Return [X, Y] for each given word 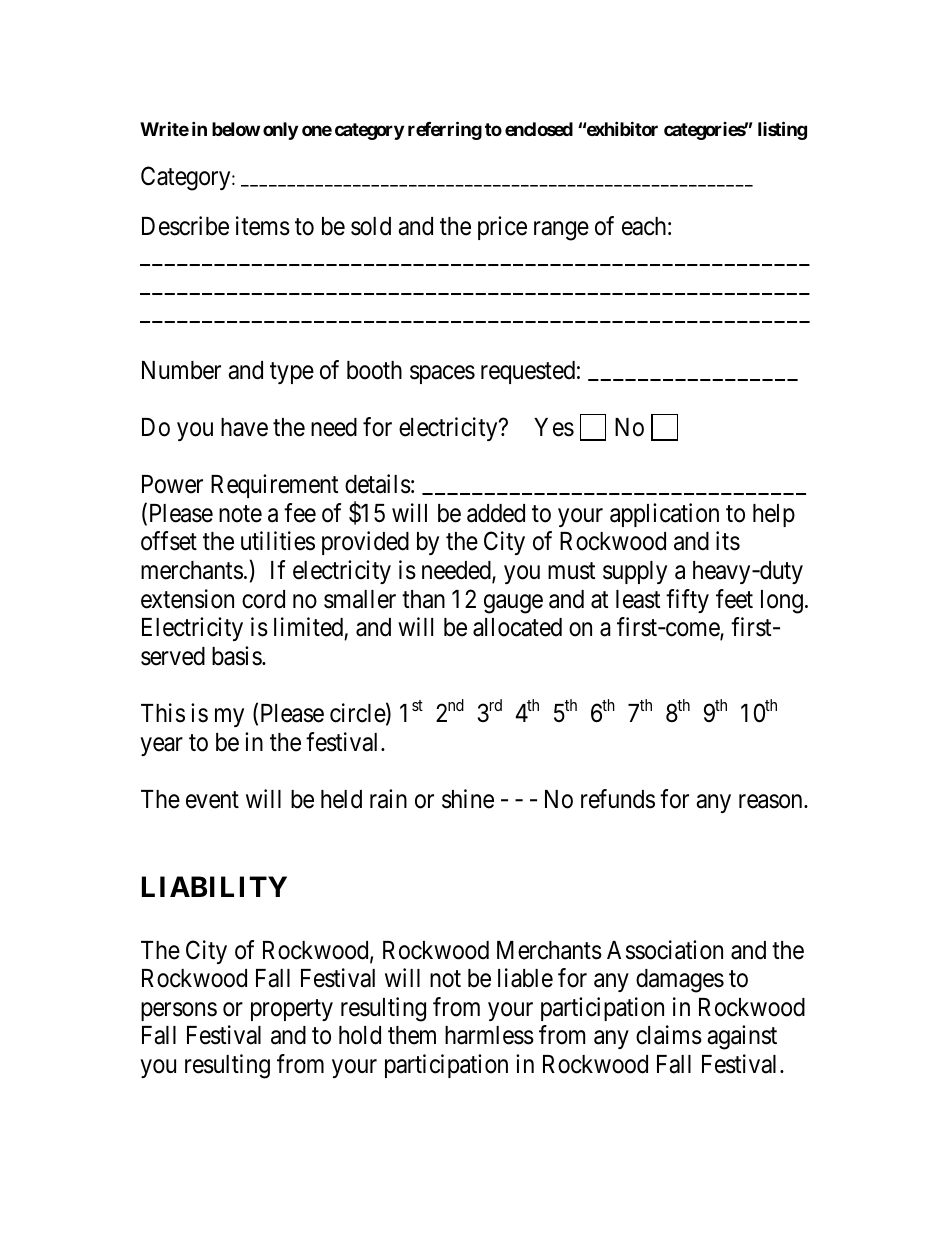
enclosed [539, 129]
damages [680, 981]
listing [782, 131]
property [292, 1010]
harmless [489, 1035]
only [280, 131]
